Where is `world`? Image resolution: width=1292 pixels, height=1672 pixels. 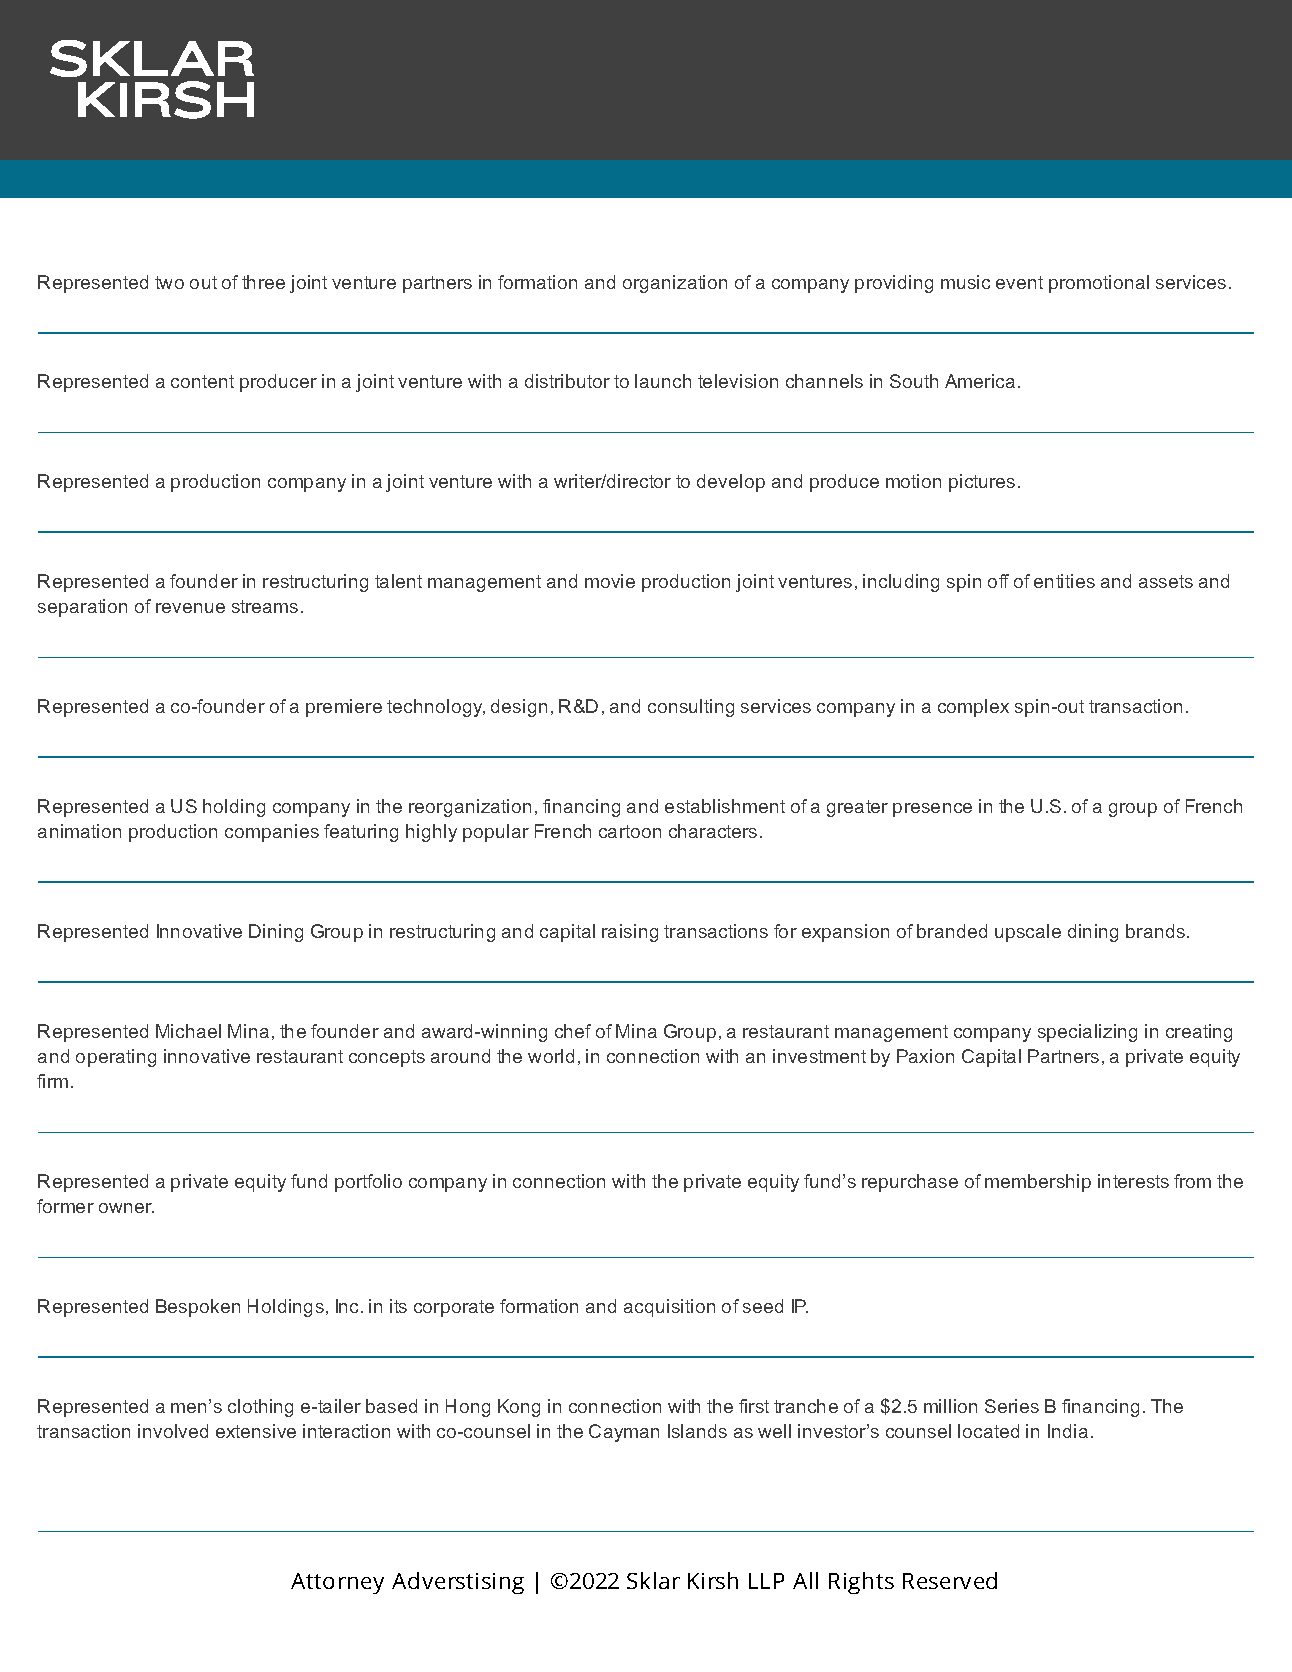 world is located at coordinates (551, 1056).
